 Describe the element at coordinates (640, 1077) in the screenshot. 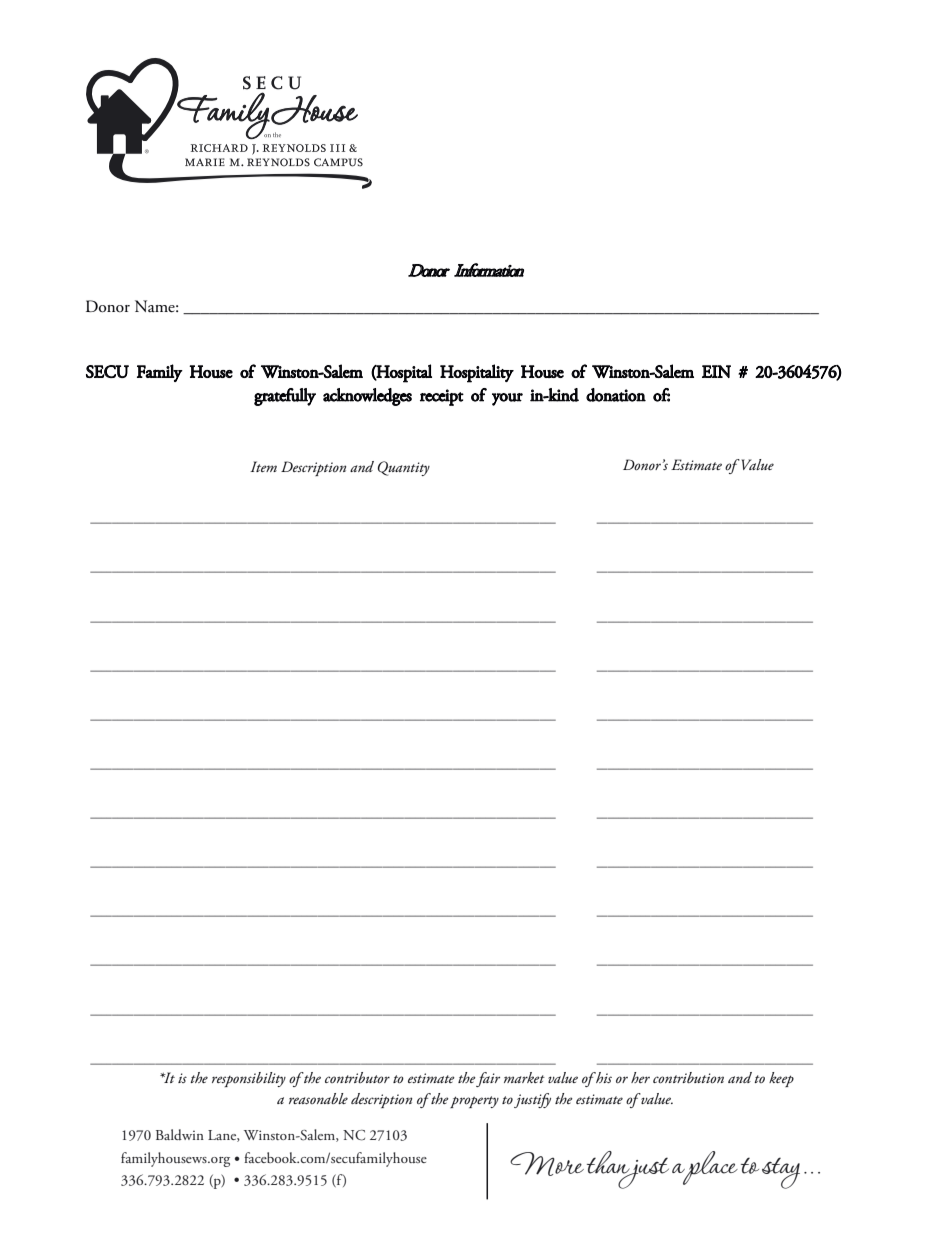

I see `her` at that location.
